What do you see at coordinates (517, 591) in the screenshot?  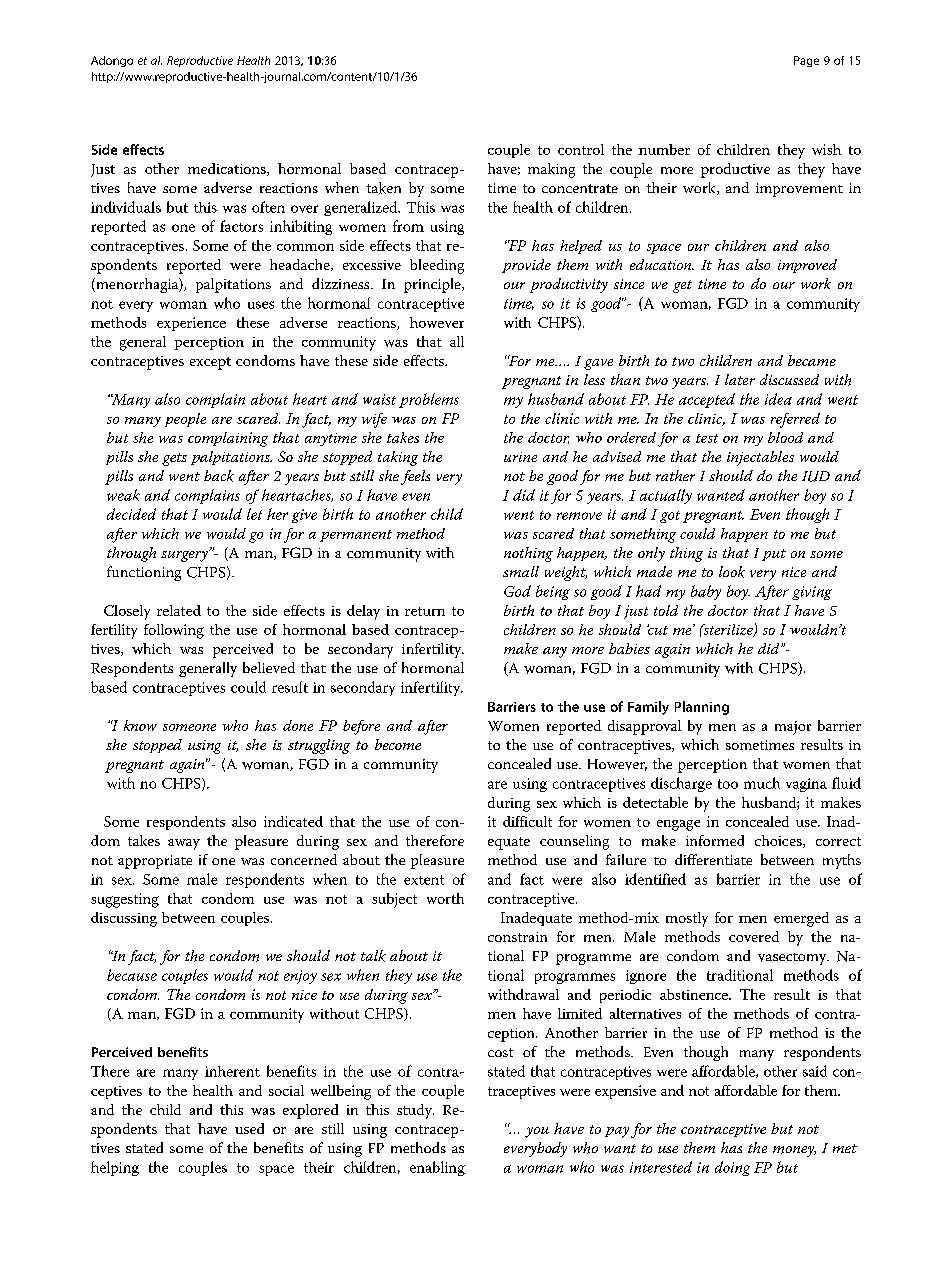 I see `God` at bounding box center [517, 591].
